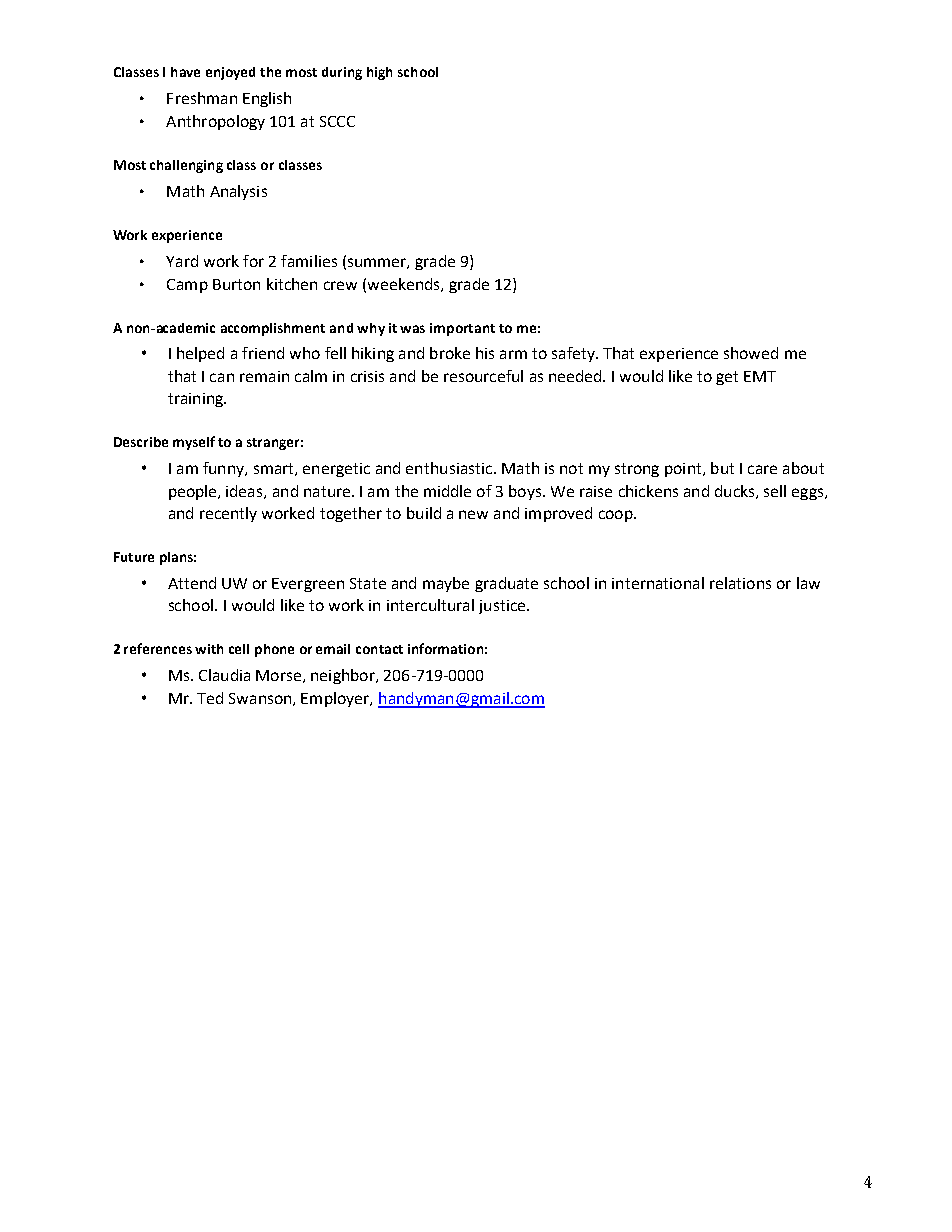  Describe the element at coordinates (445, 648) in the screenshot. I see `information` at that location.
